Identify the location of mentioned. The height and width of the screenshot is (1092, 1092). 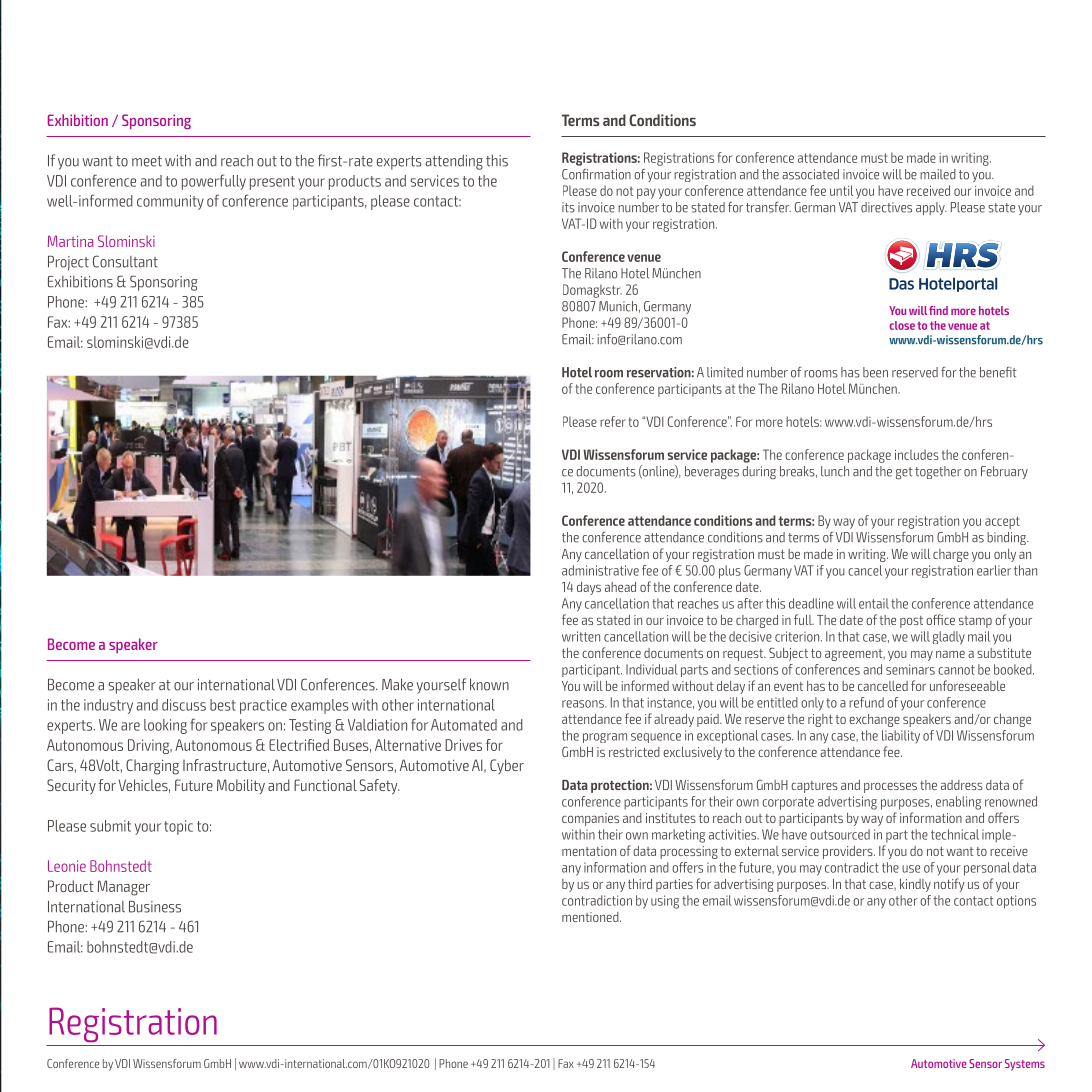
(591, 917).
